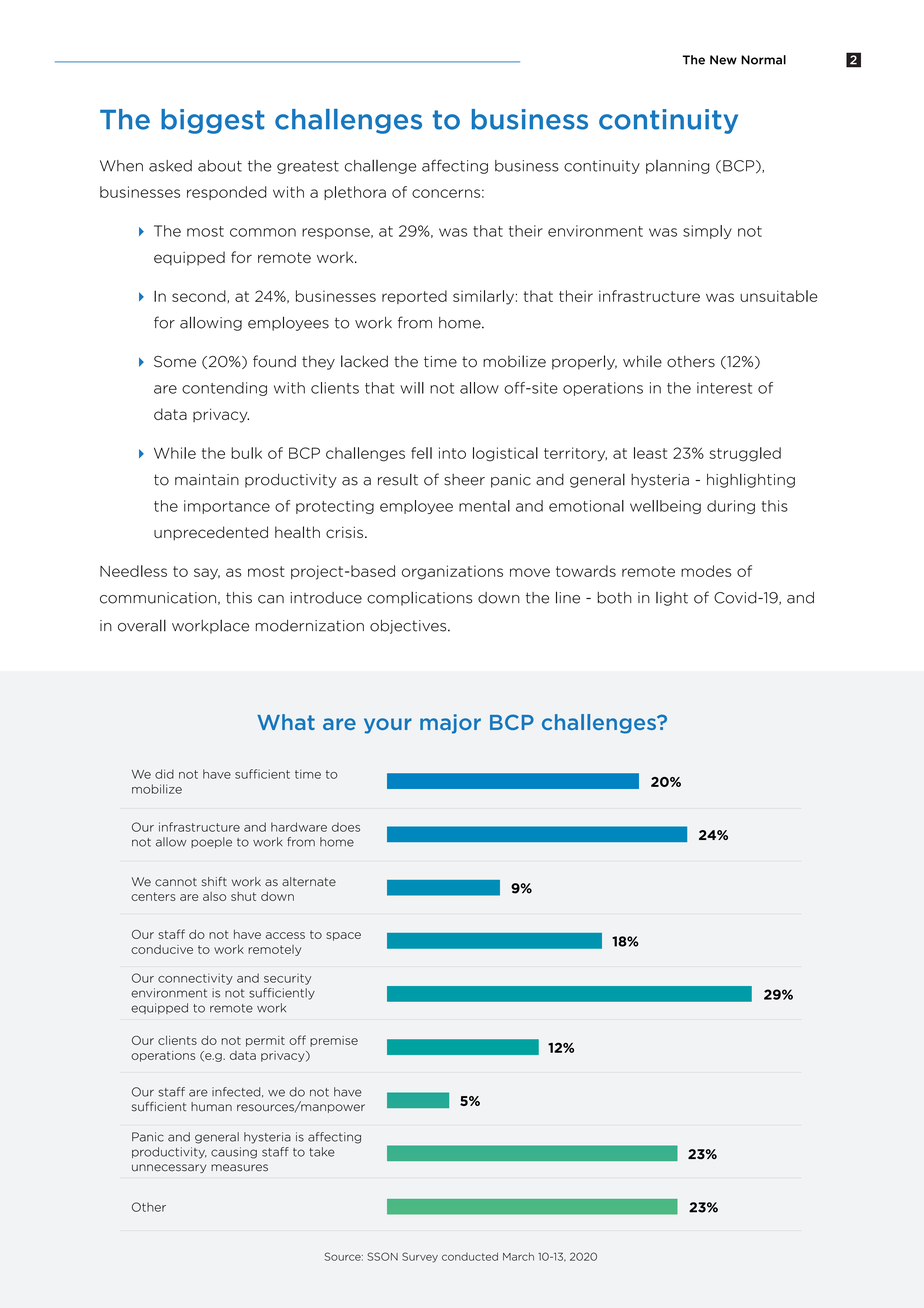 This screenshot has width=924, height=1308. I want to click on modes, so click(706, 571).
